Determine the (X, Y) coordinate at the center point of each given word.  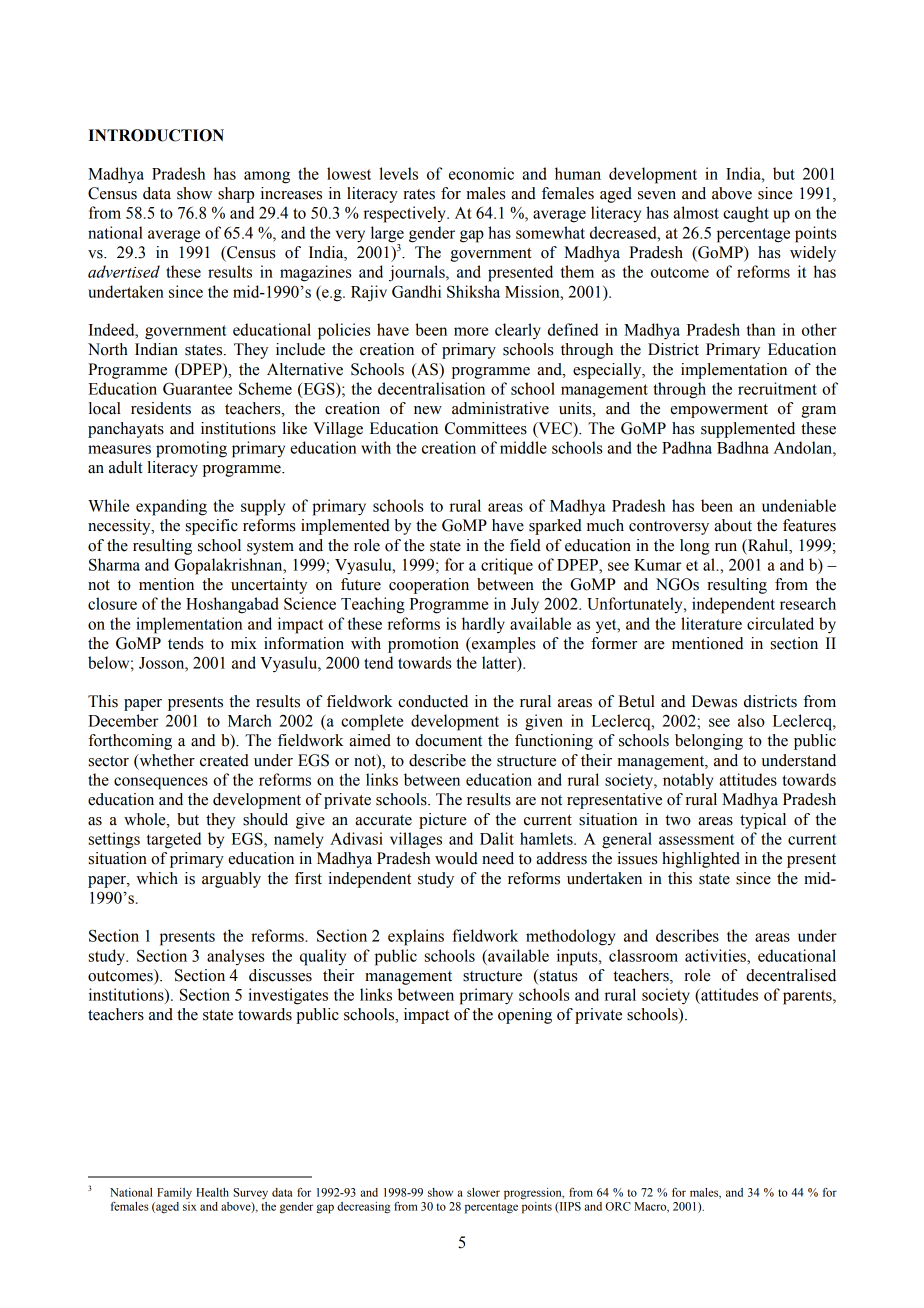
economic (481, 173)
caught (746, 214)
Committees (486, 428)
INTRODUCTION (156, 135)
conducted (433, 701)
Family (174, 1193)
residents (161, 408)
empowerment (719, 411)
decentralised (791, 975)
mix (244, 643)
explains (416, 937)
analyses (236, 957)
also (751, 720)
